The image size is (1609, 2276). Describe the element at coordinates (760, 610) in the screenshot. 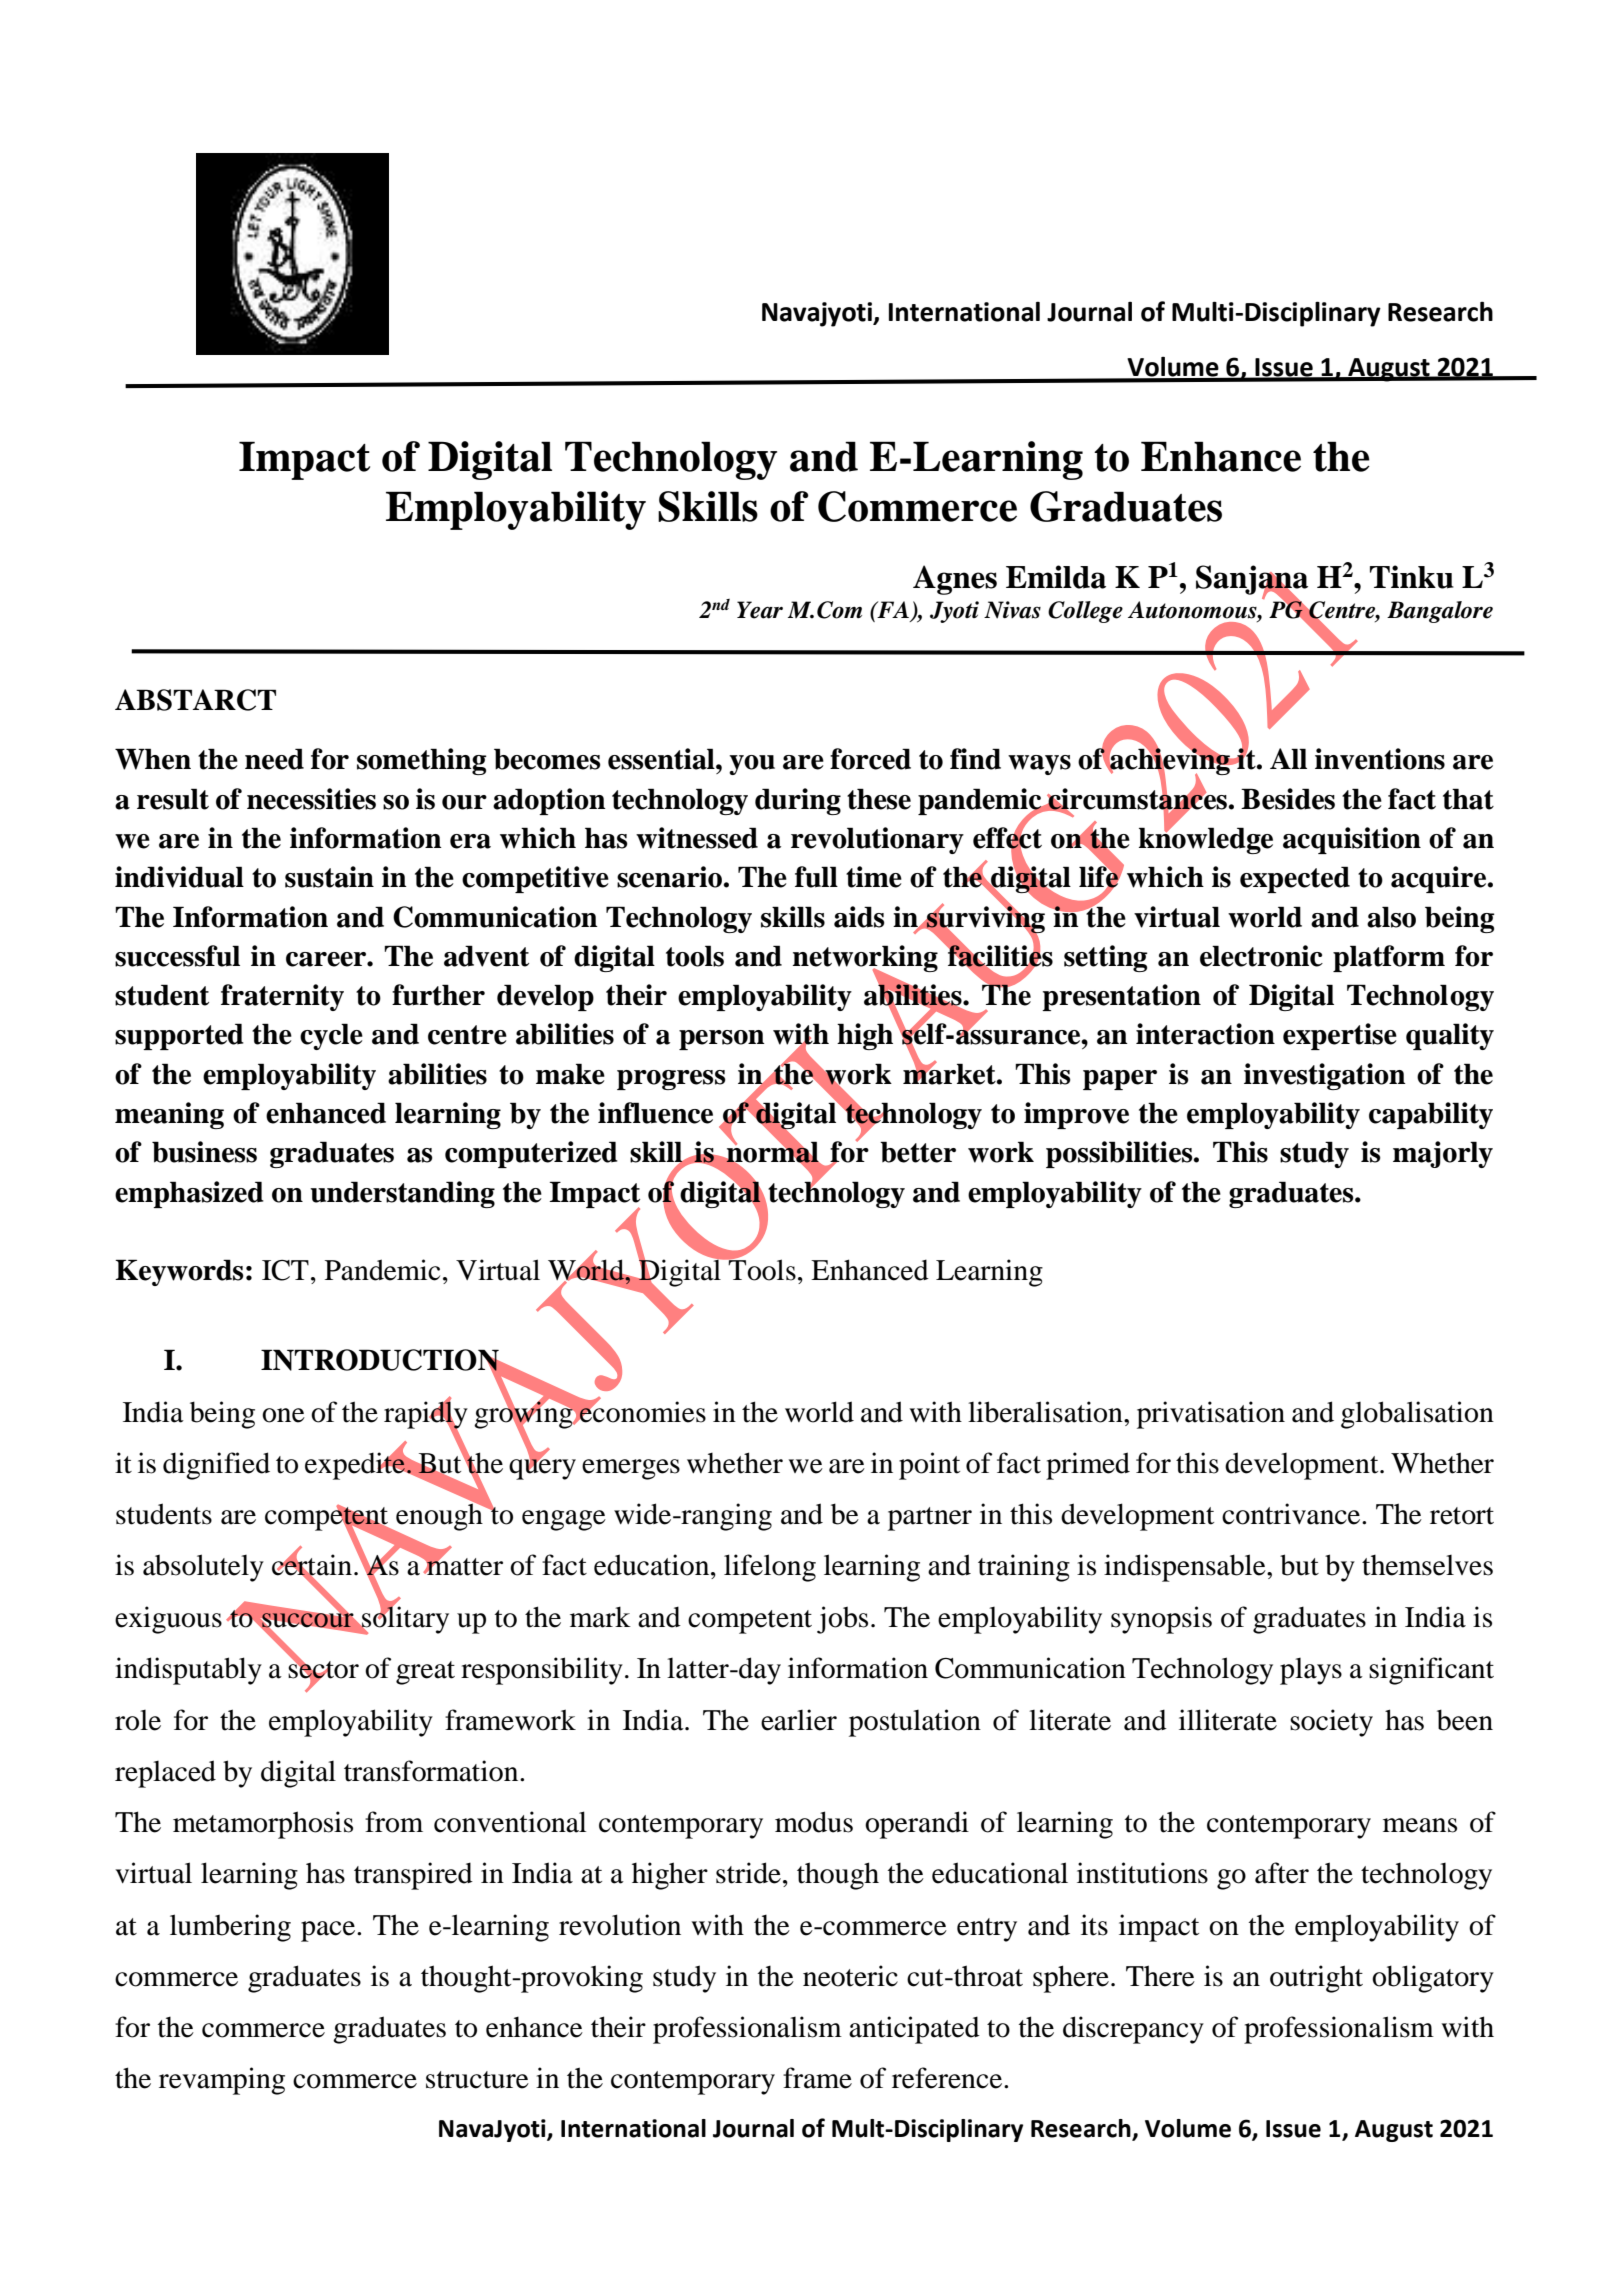

I see `Year` at that location.
